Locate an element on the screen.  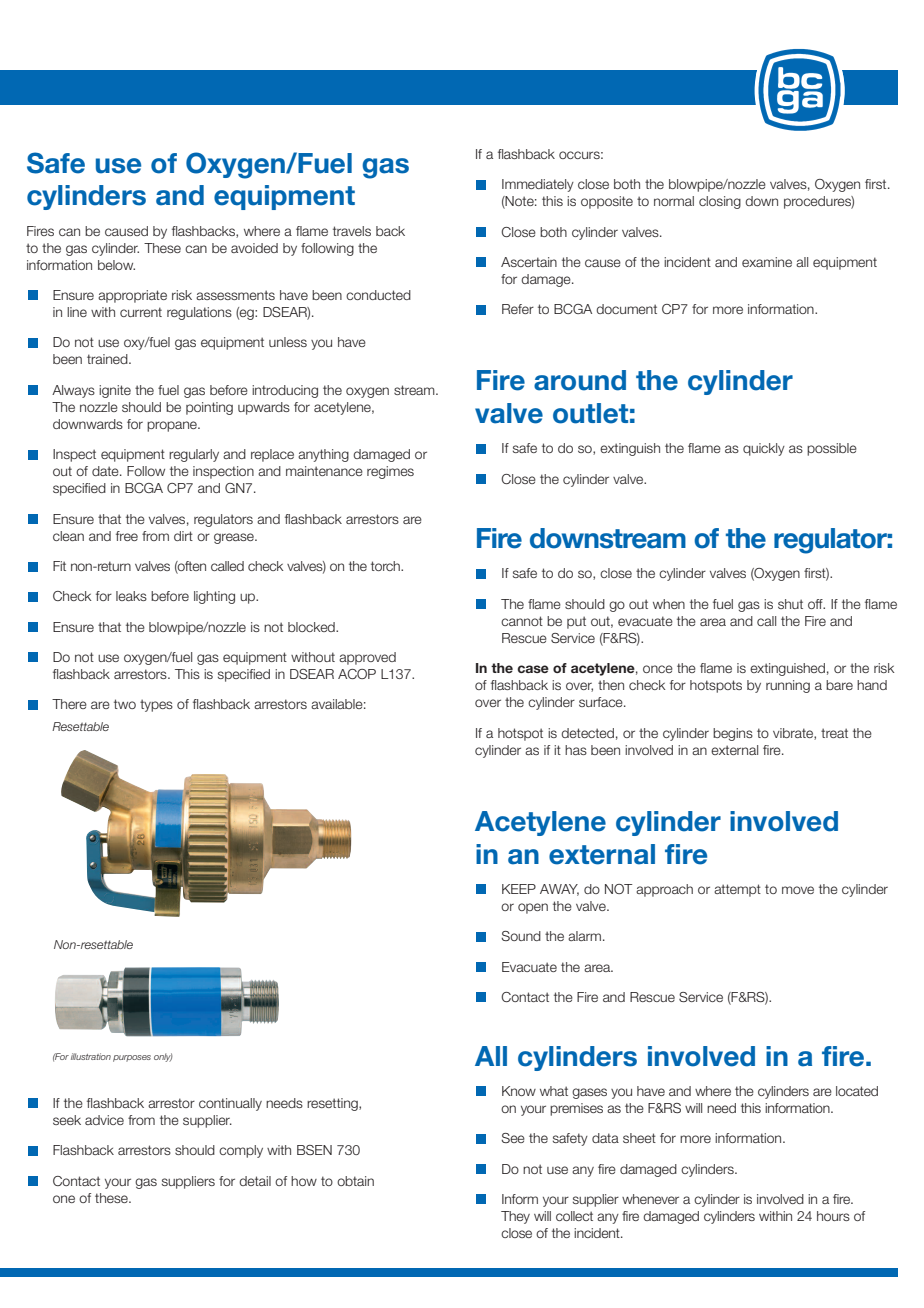
case is located at coordinates (533, 669).
